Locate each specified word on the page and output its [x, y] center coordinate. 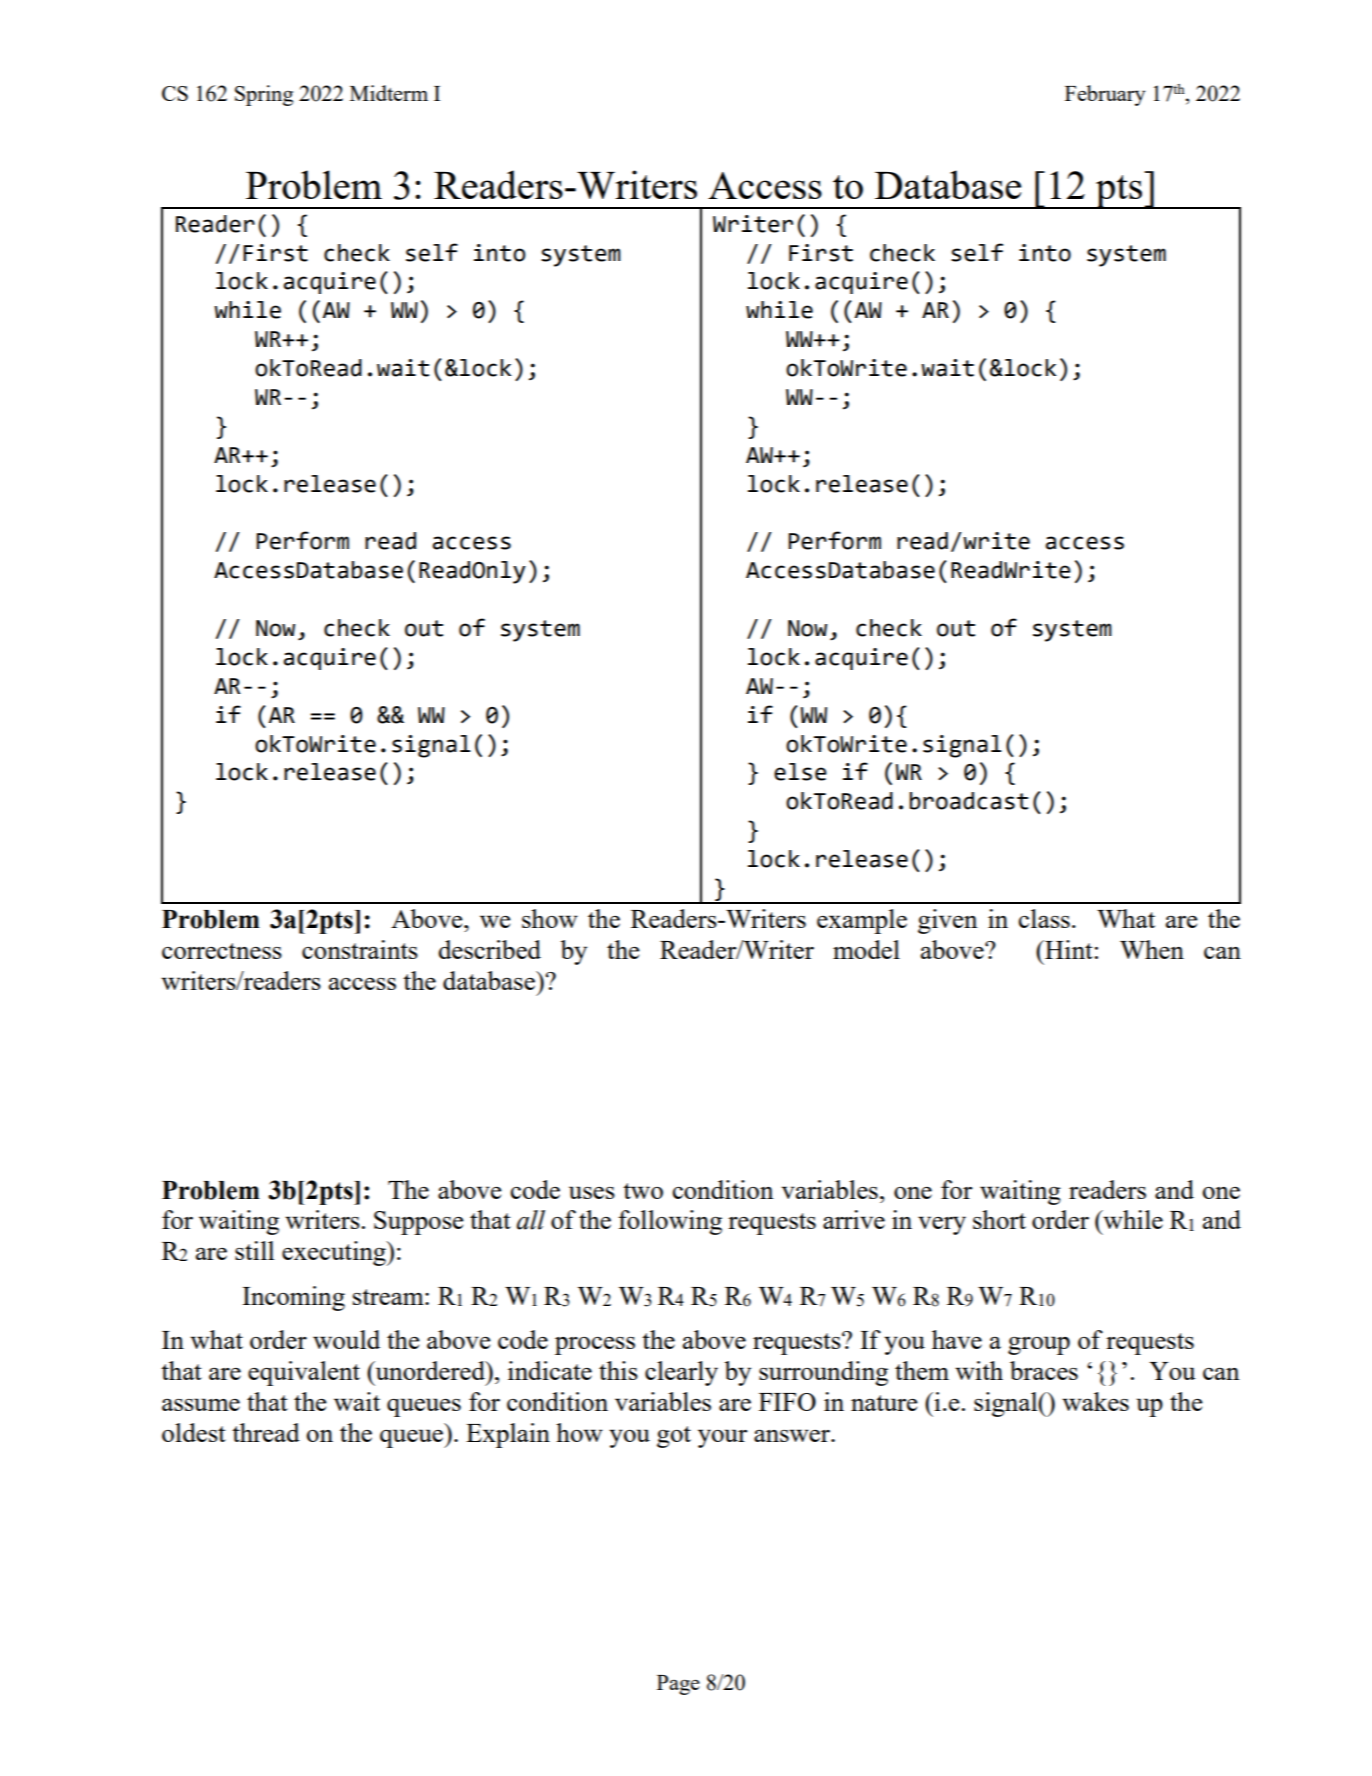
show [550, 918]
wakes [1095, 1401]
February [1105, 95]
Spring [264, 95]
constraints [360, 949]
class [1044, 918]
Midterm [389, 93]
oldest [194, 1432]
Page [678, 1685]
